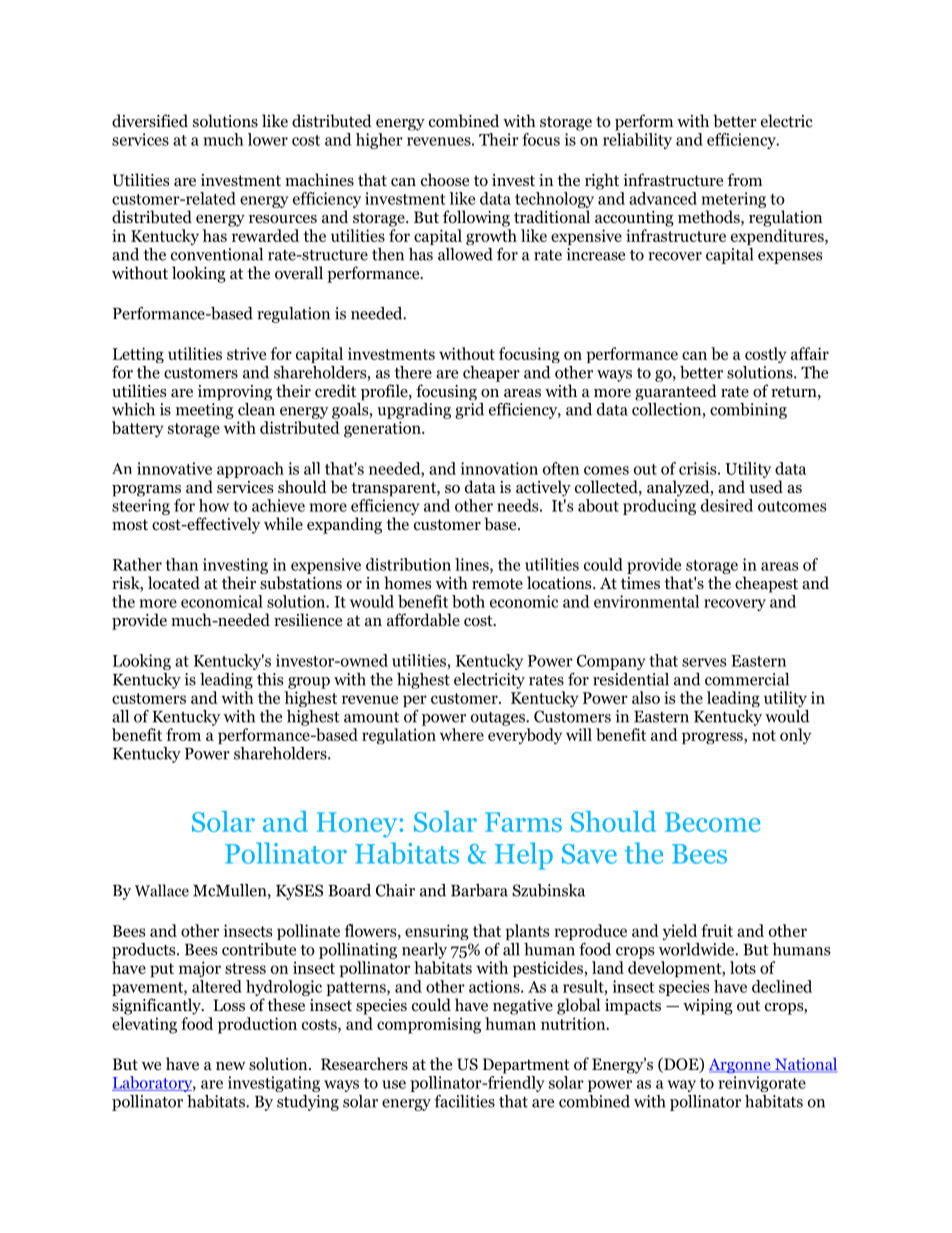 The height and width of the image is (1233, 952). Describe the element at coordinates (231, 1066) in the image. I see `new` at that location.
